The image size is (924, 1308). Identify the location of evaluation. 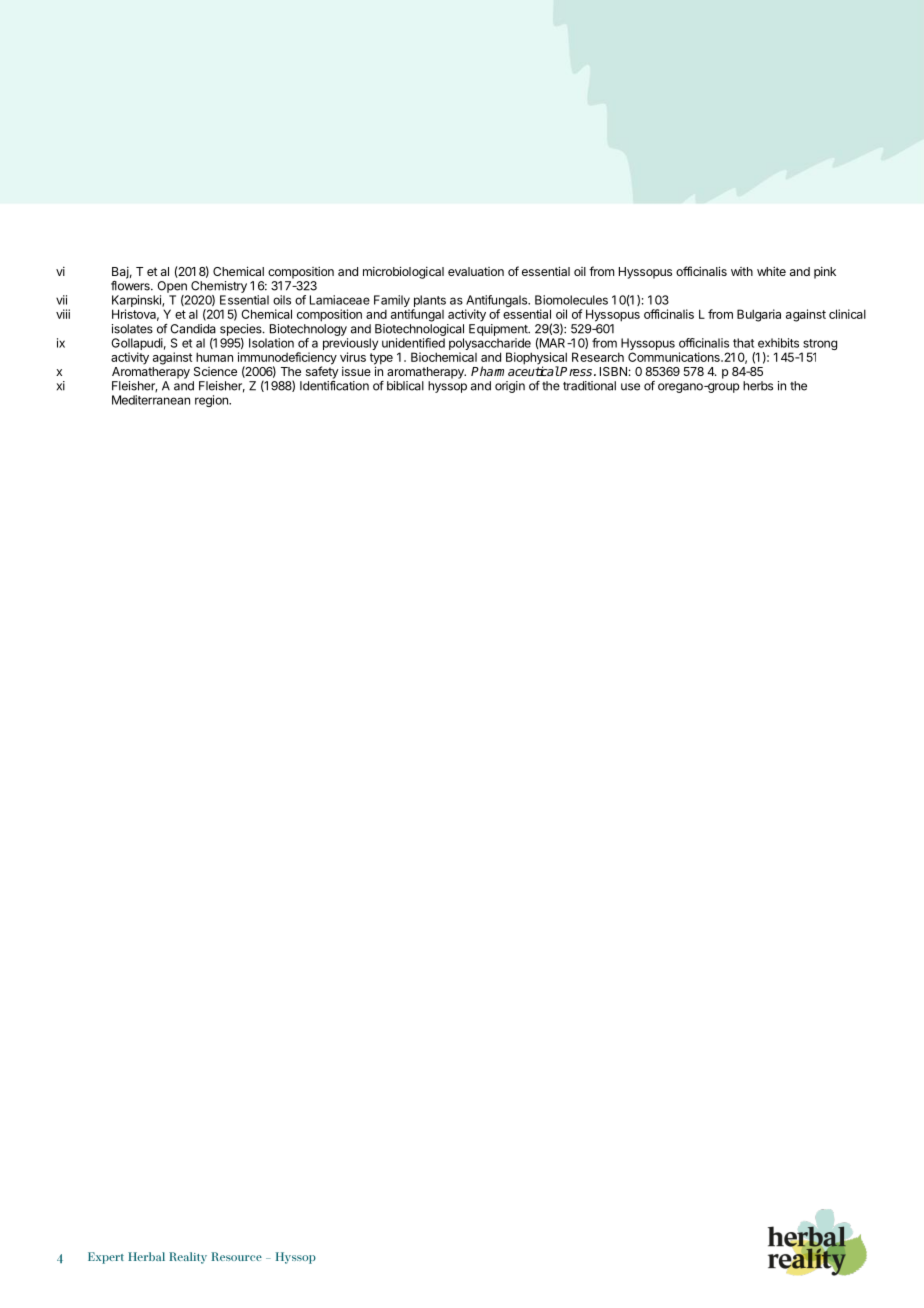
(476, 271).
